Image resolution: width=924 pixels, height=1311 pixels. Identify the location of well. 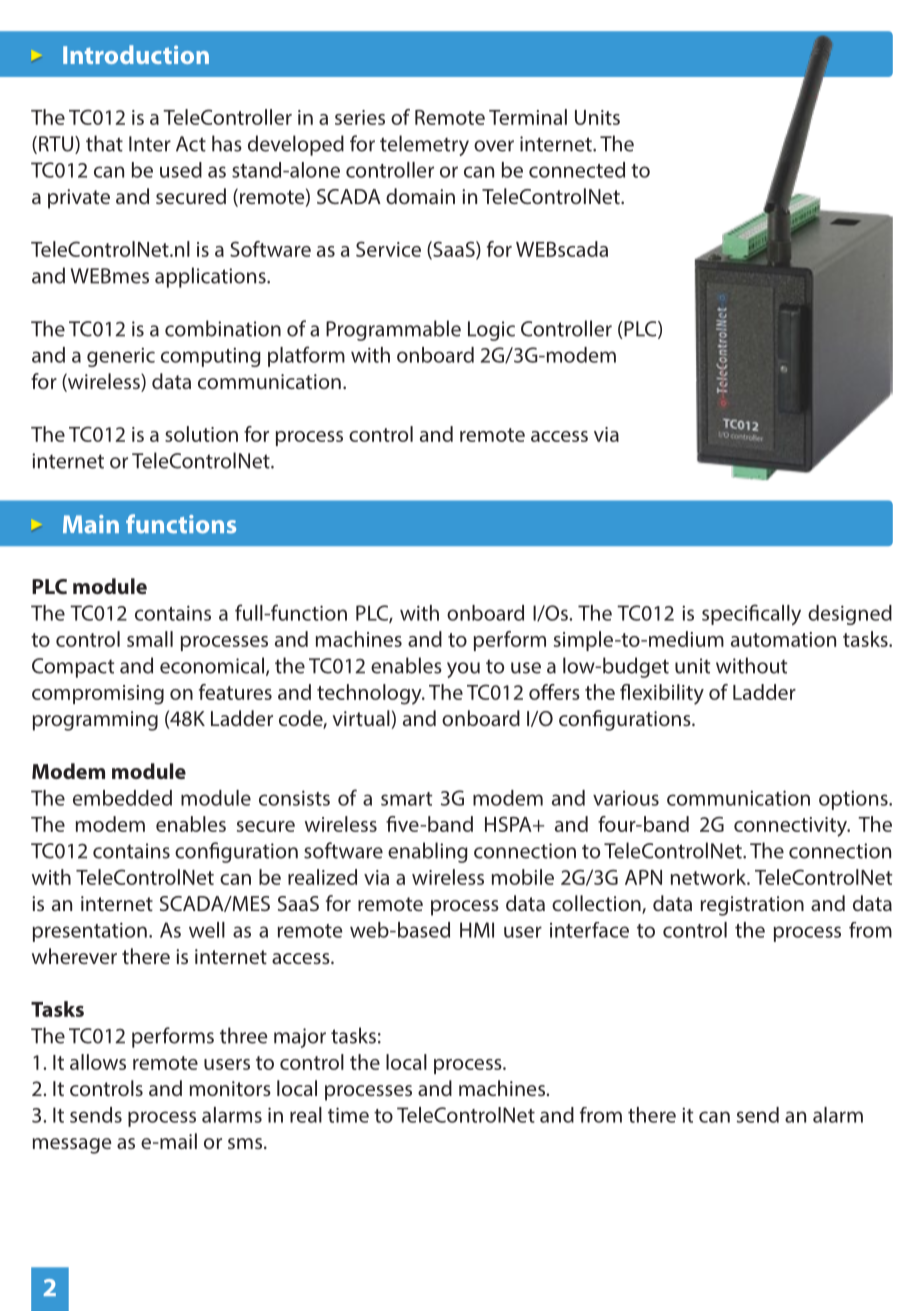
(207, 930).
